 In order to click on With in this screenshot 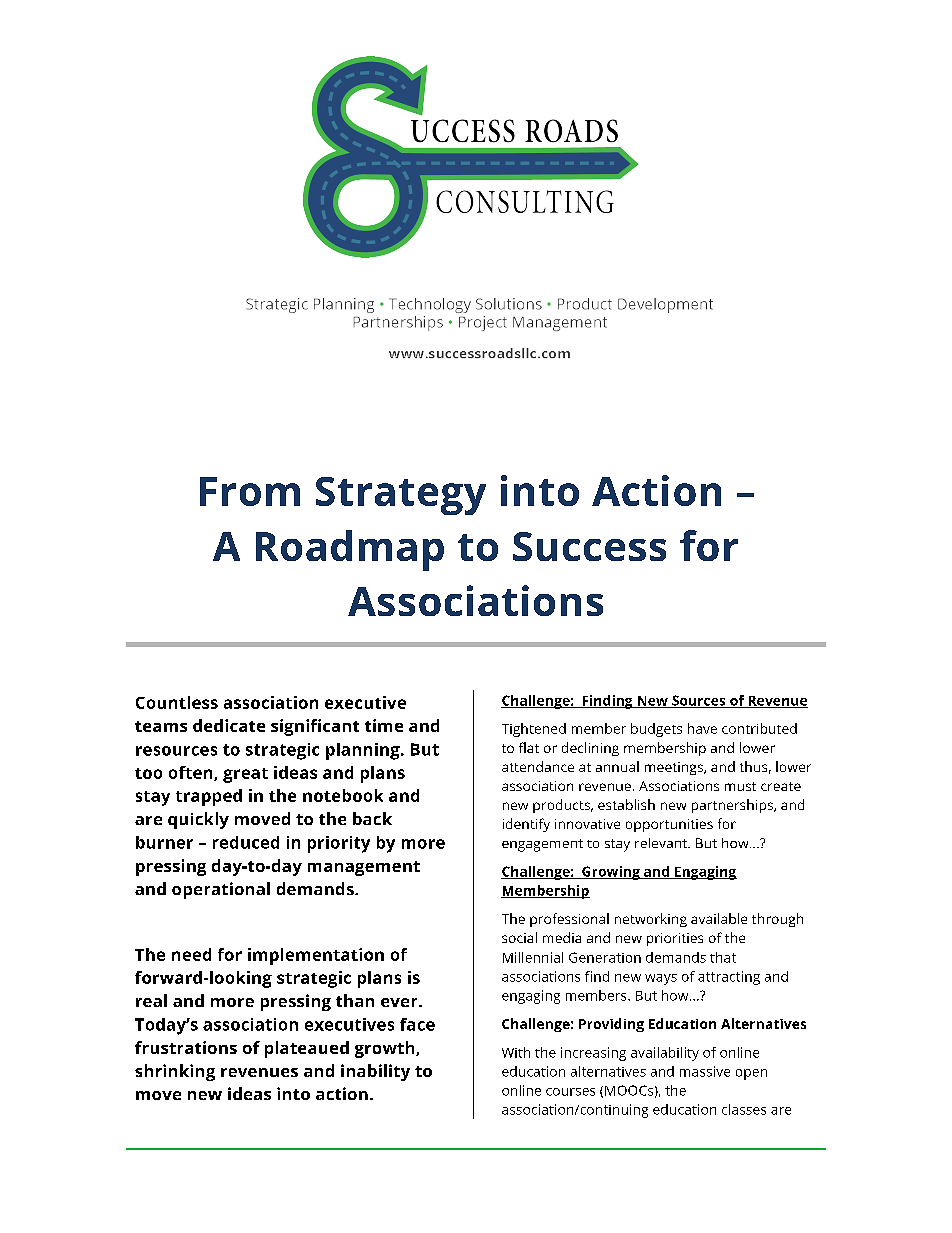, I will do `click(516, 1052)`.
